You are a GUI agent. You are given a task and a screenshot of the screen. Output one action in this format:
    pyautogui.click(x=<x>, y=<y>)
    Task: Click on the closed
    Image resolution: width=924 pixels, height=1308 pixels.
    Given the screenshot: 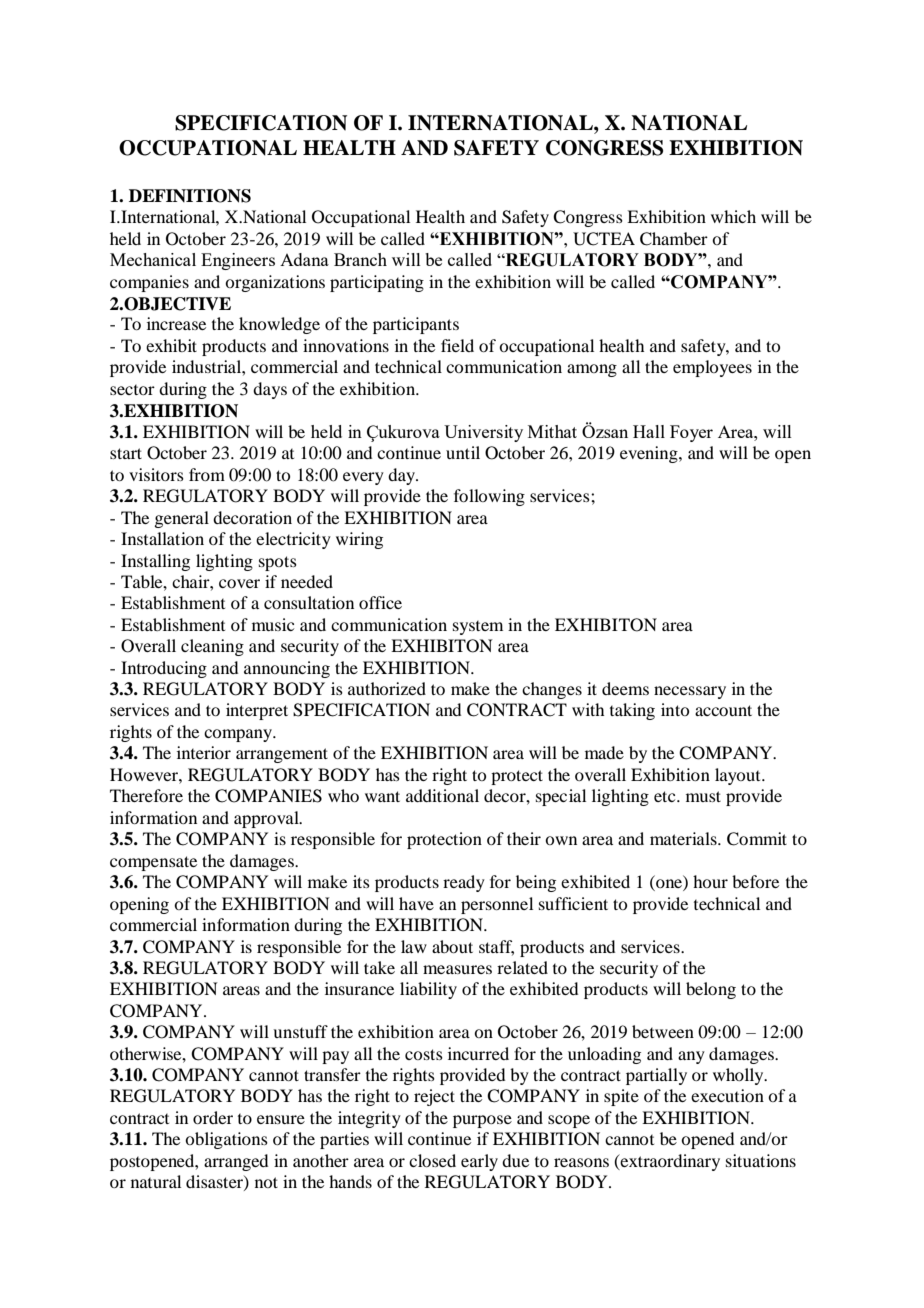 What is the action you would take?
    pyautogui.click(x=432, y=1160)
